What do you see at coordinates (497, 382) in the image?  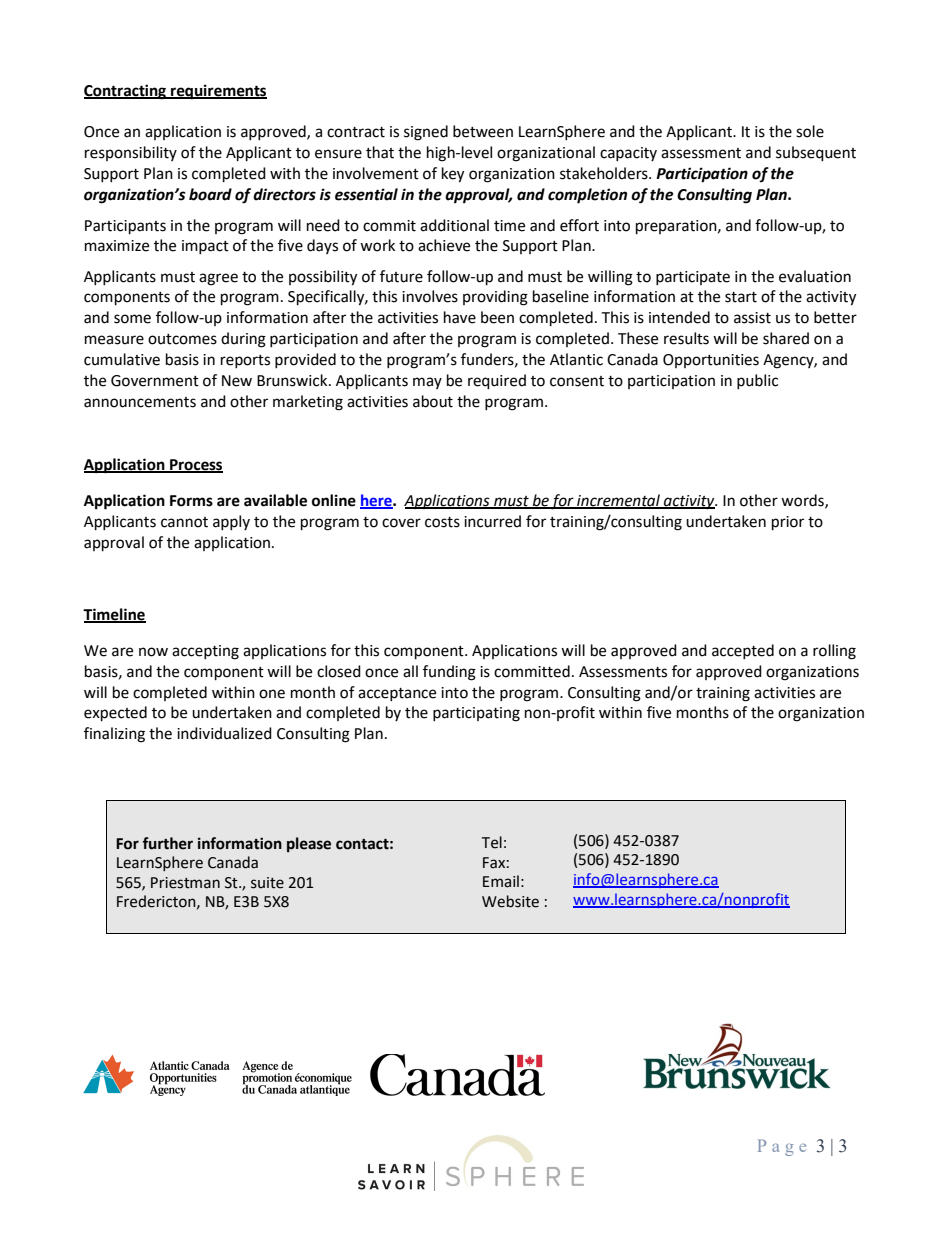 I see `required` at bounding box center [497, 382].
